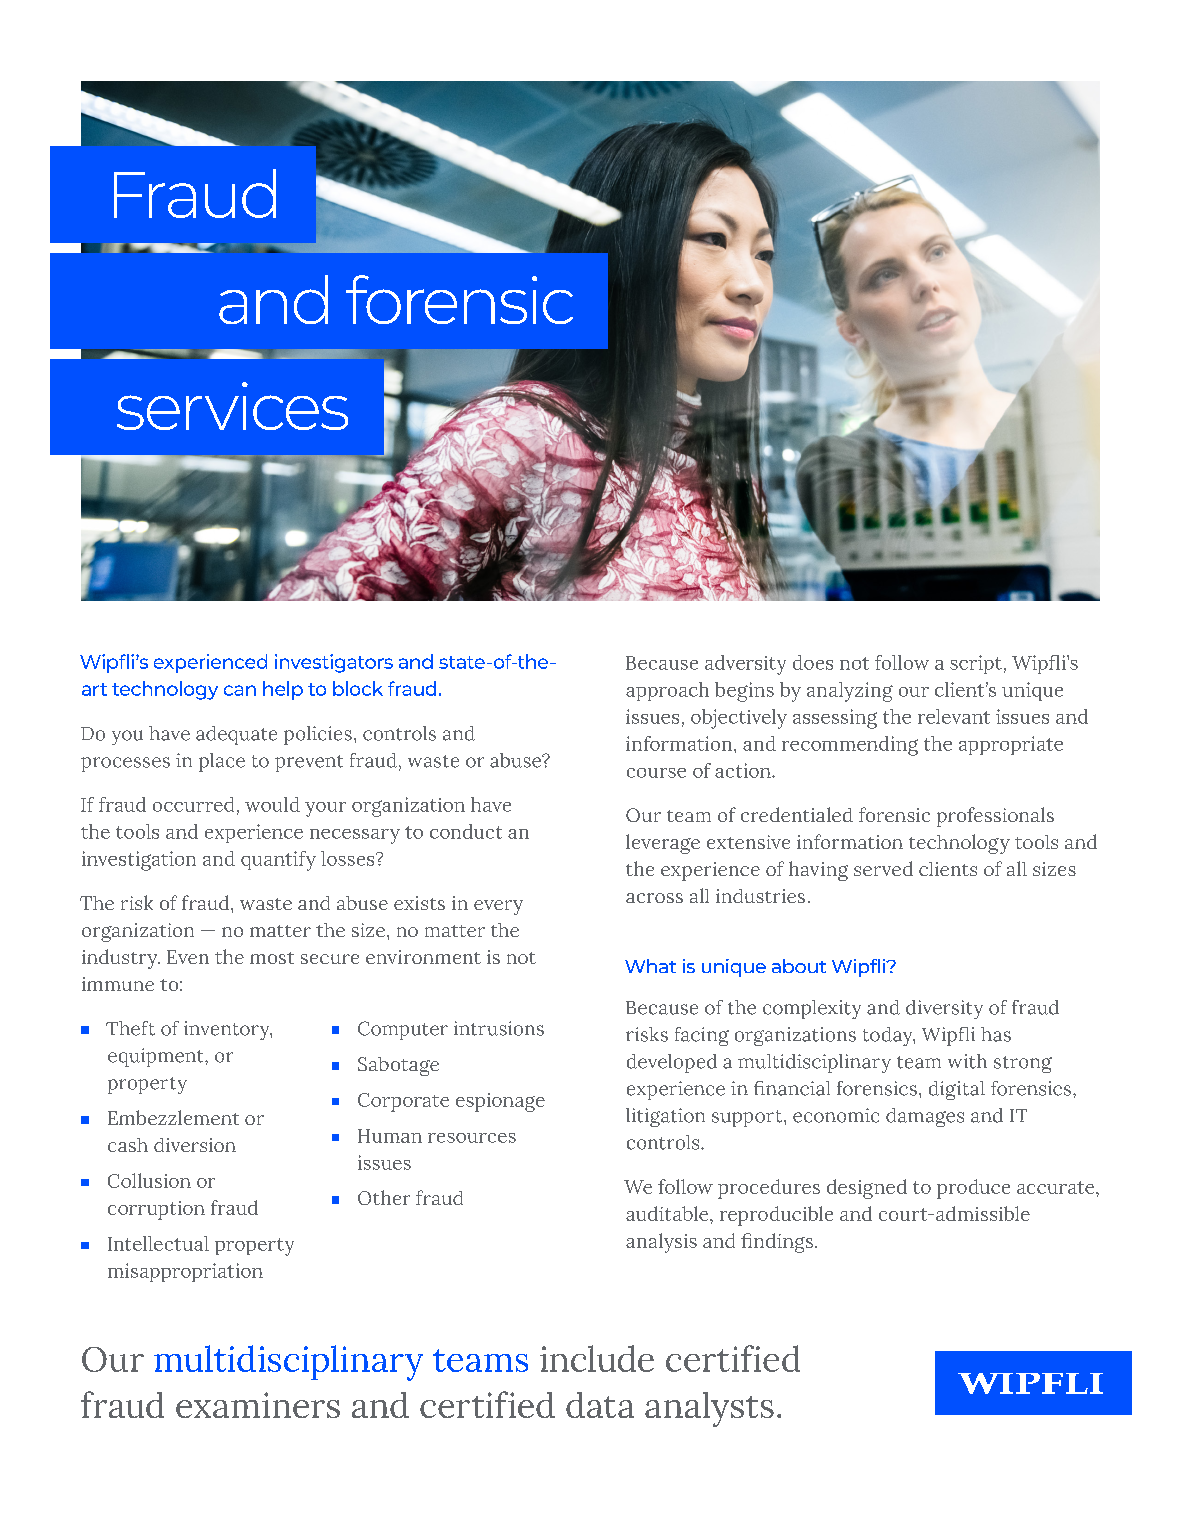 The image size is (1181, 1528). Describe the element at coordinates (976, 664) in the screenshot. I see `script` at that location.
